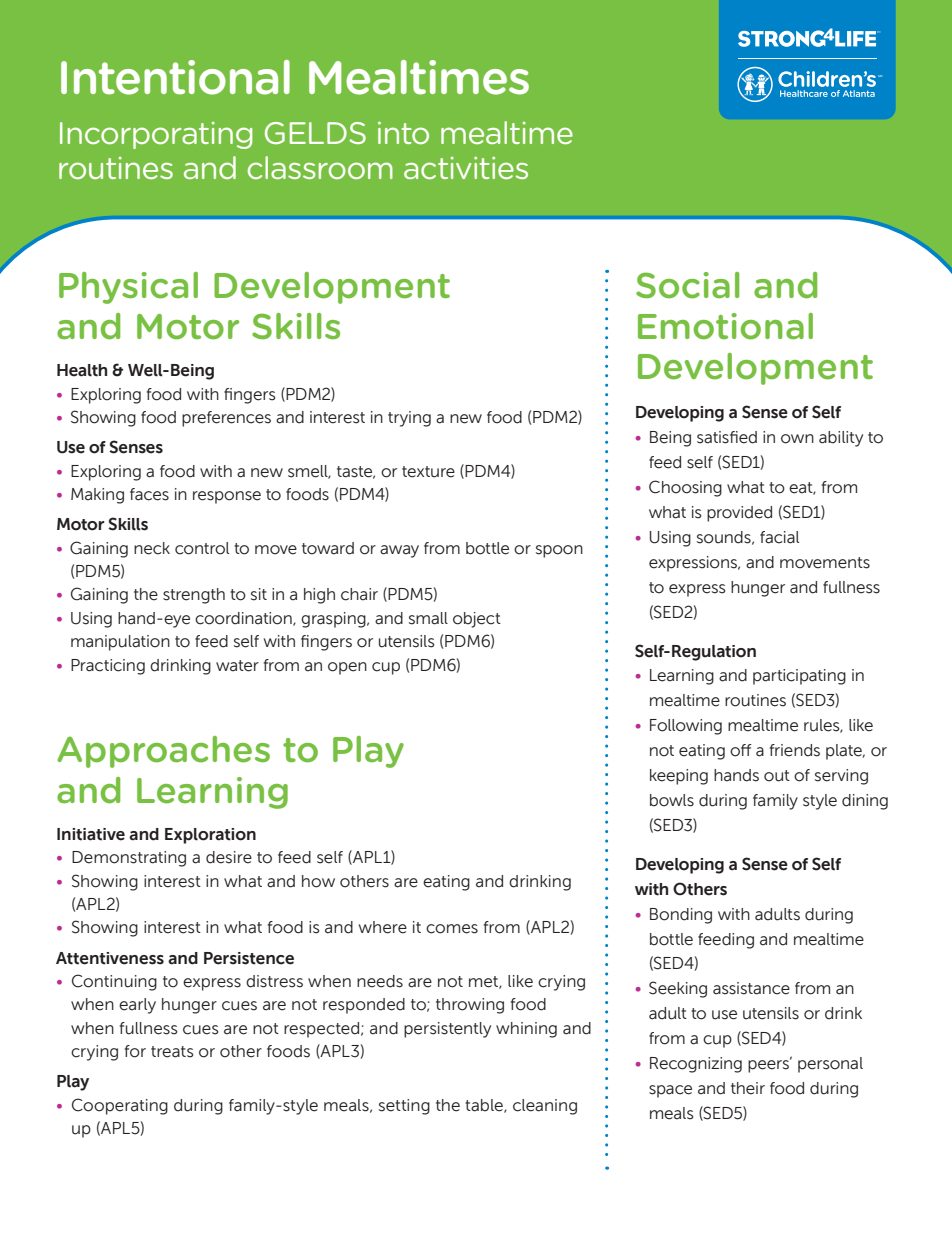 This document has height=1233, width=952. I want to click on Social, so click(687, 285).
